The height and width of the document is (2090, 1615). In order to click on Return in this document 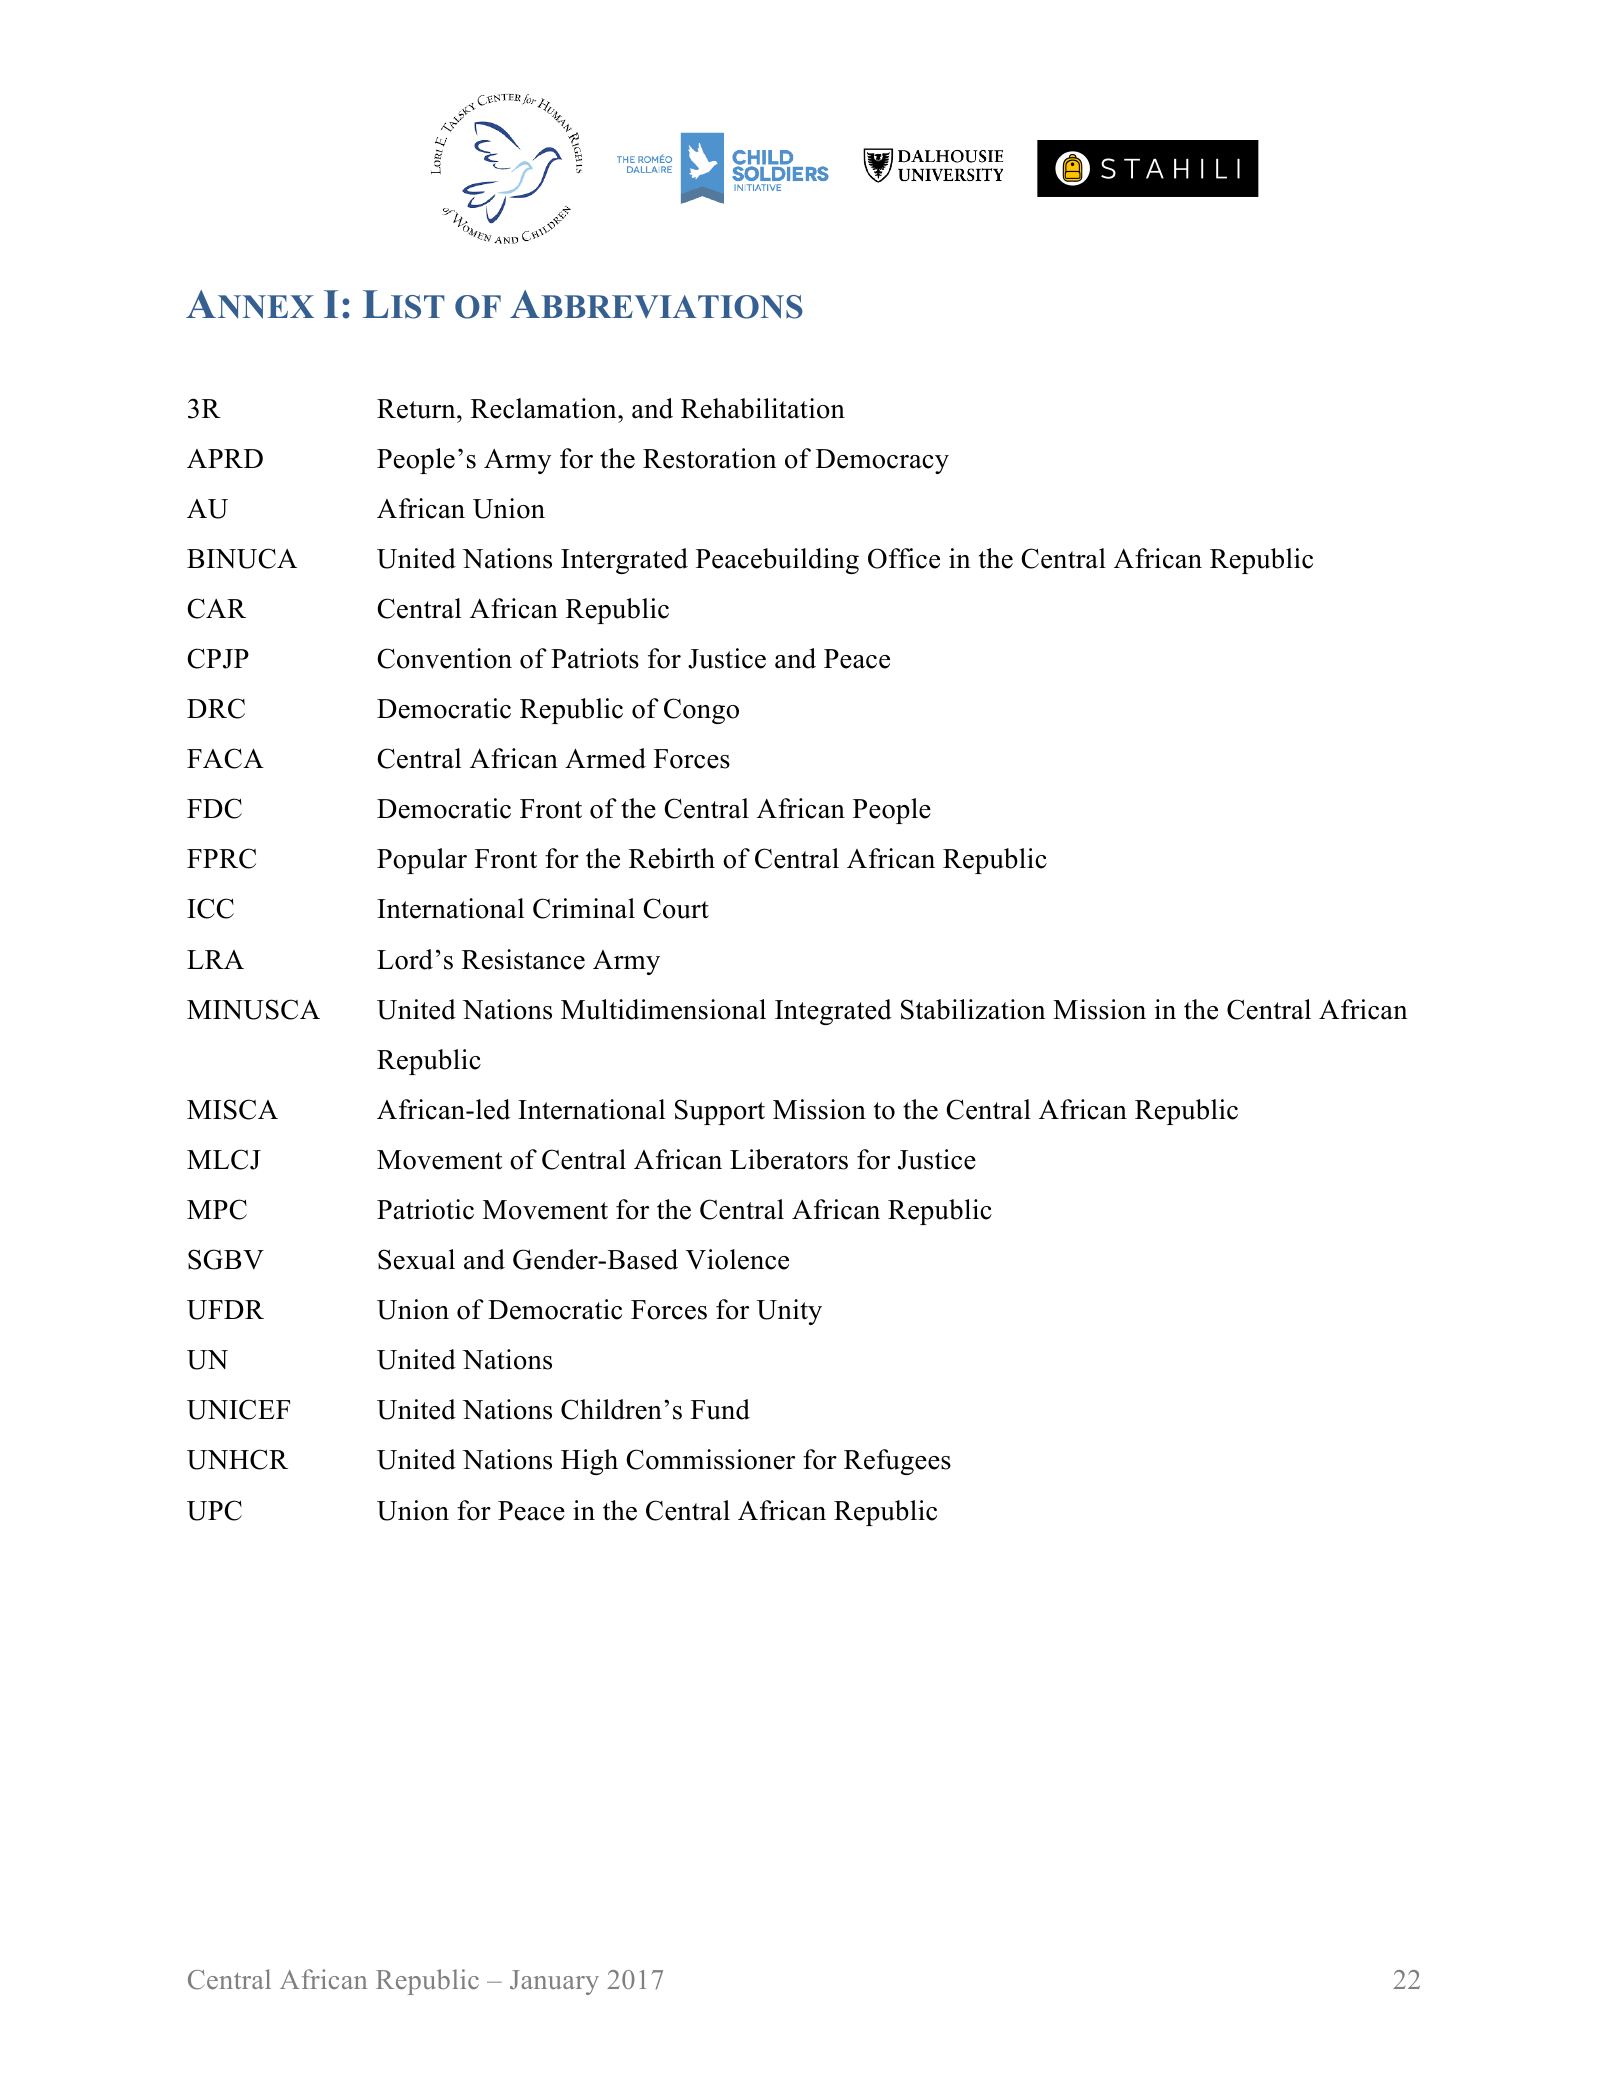, I will do `click(417, 409)`.
